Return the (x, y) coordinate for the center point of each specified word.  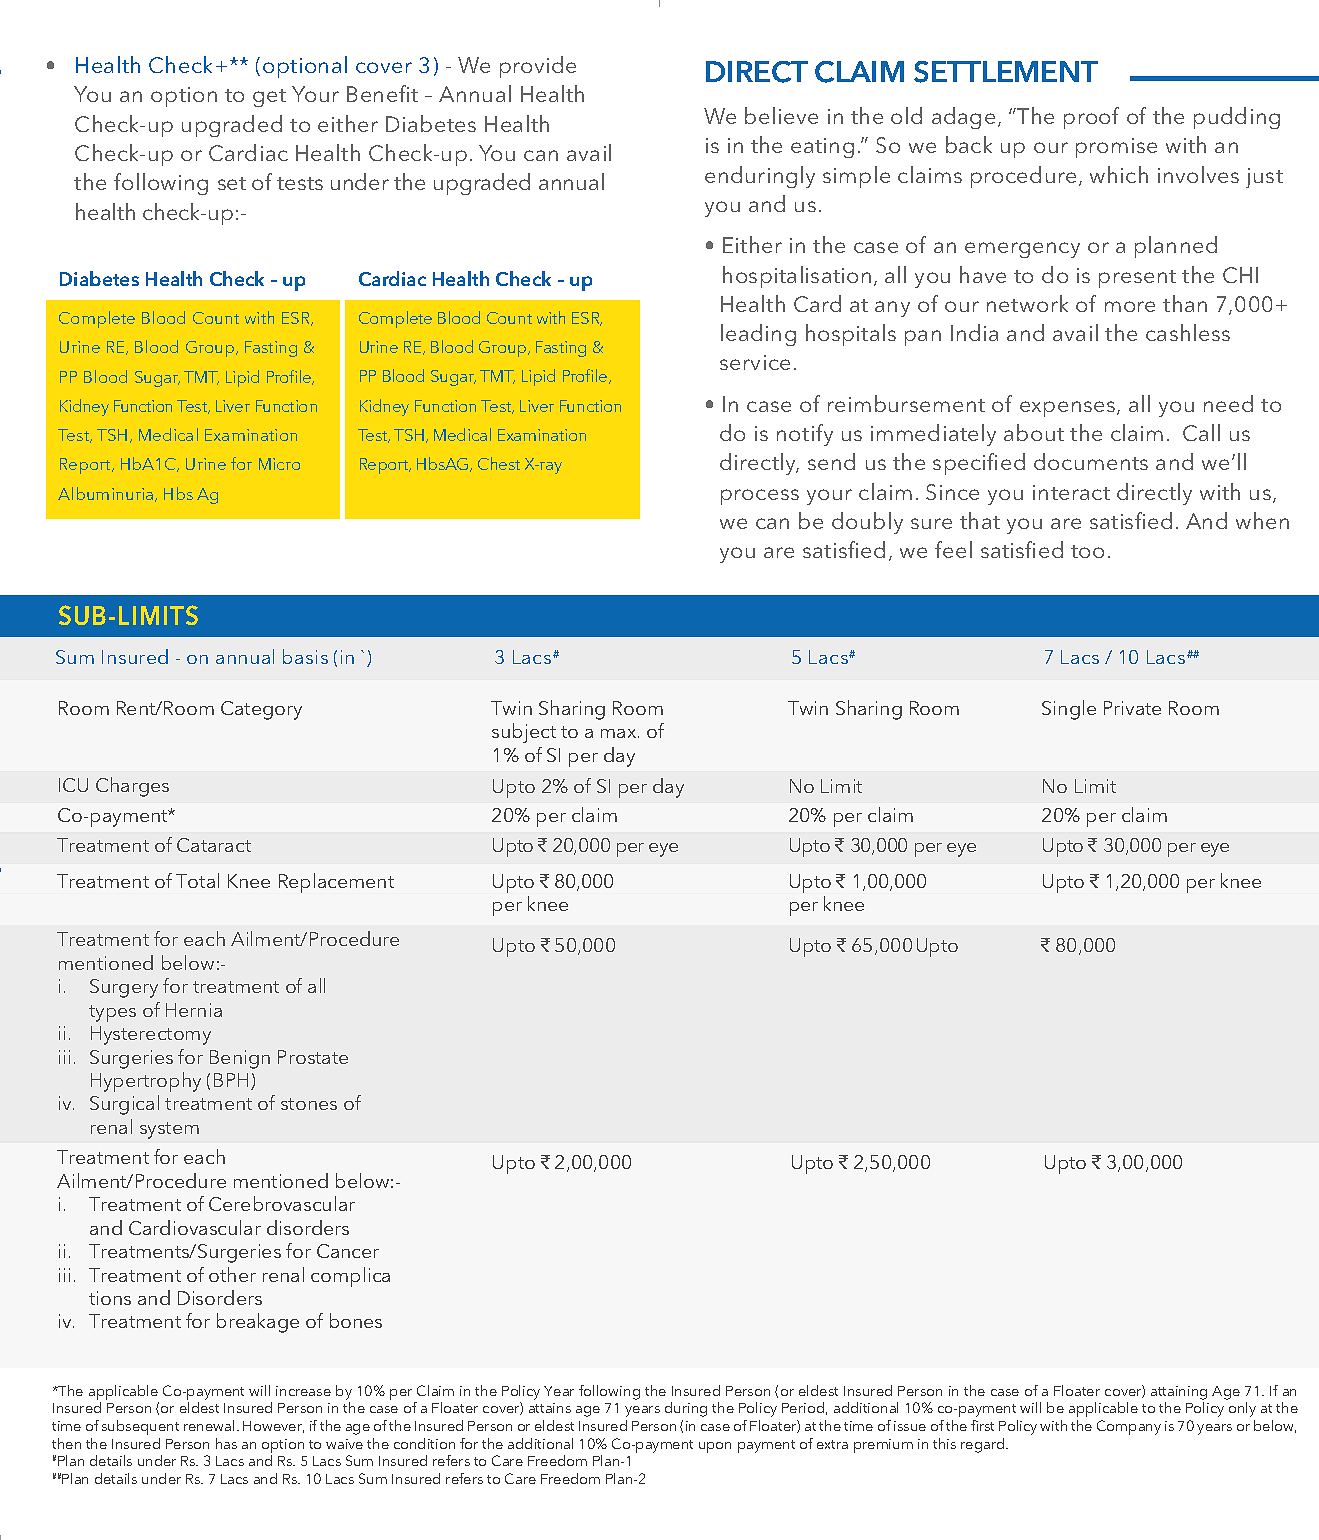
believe (781, 115)
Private (1132, 708)
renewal (209, 1425)
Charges (132, 787)
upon (715, 1447)
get (269, 98)
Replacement (336, 883)
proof (1091, 118)
